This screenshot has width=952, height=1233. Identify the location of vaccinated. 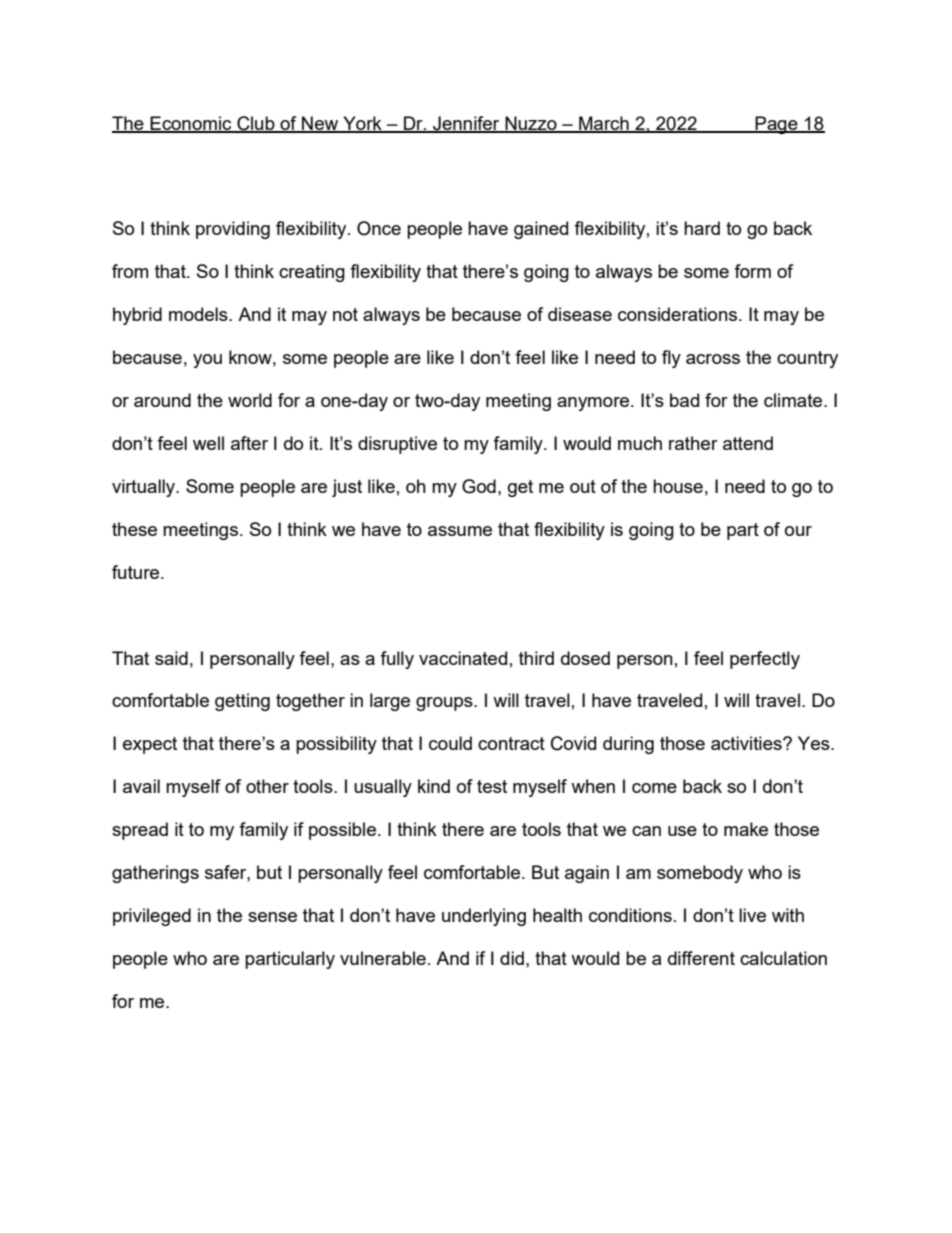
(463, 658).
